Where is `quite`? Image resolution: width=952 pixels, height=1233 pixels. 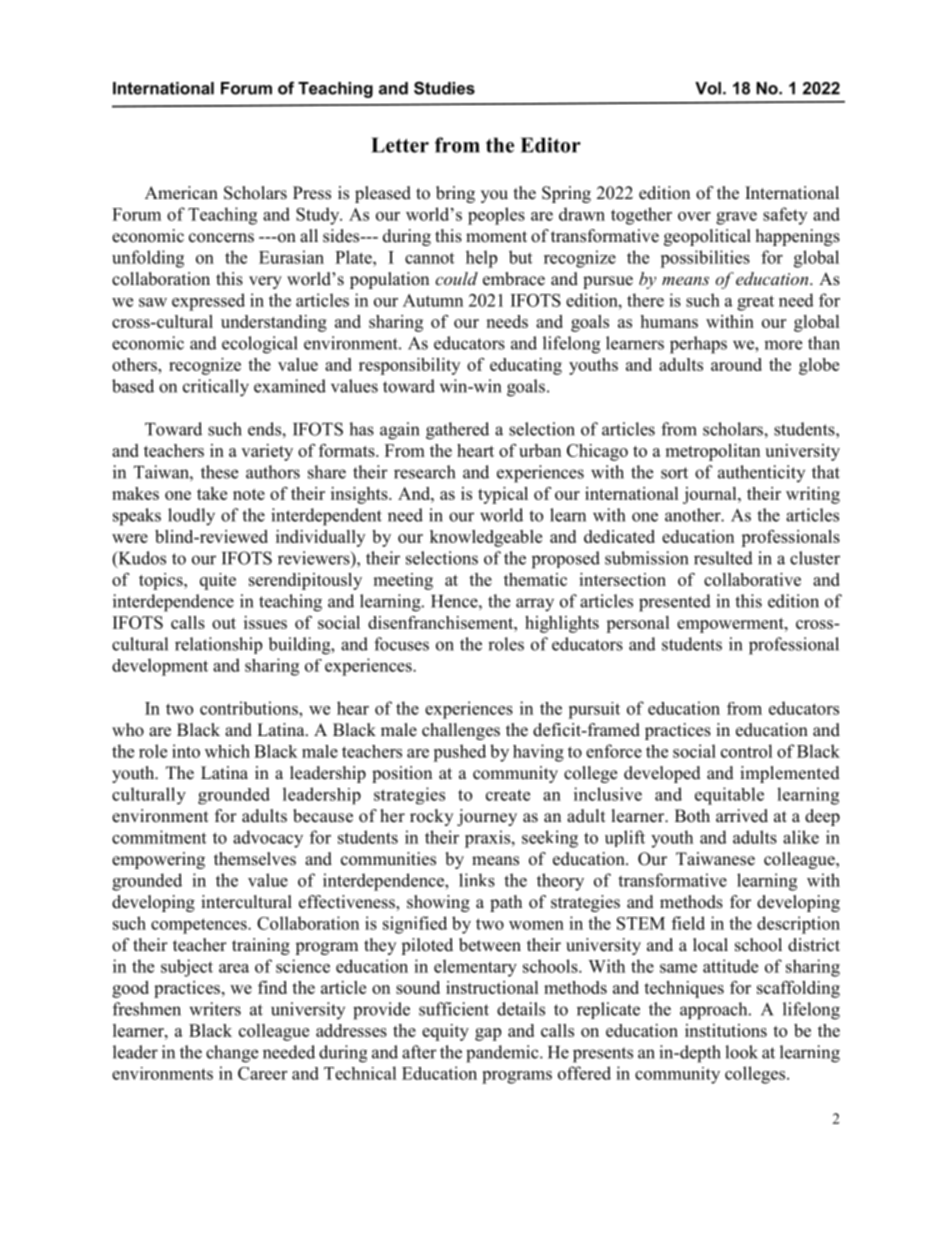 quite is located at coordinates (218, 581).
